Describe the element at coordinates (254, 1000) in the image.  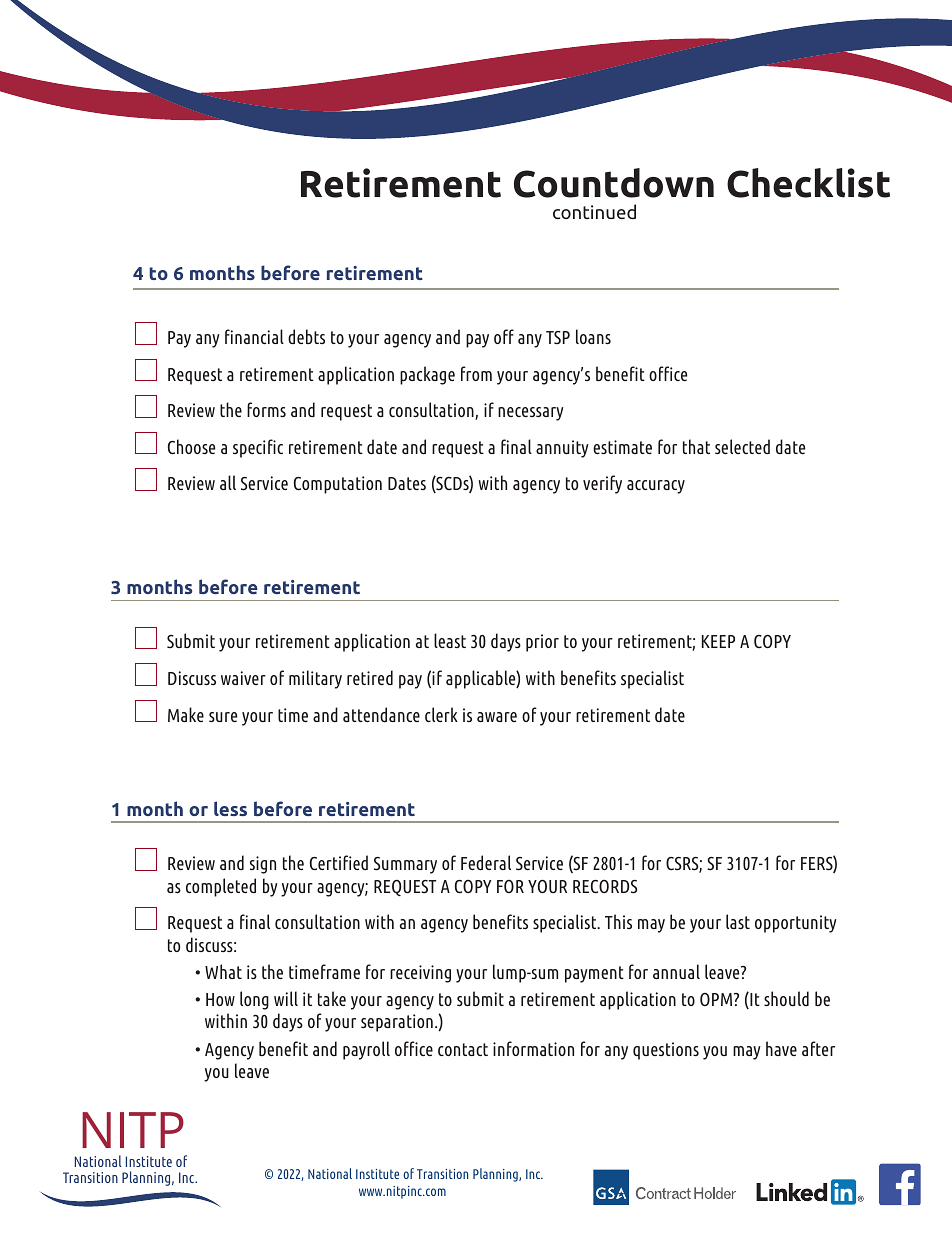
I see `long` at that location.
